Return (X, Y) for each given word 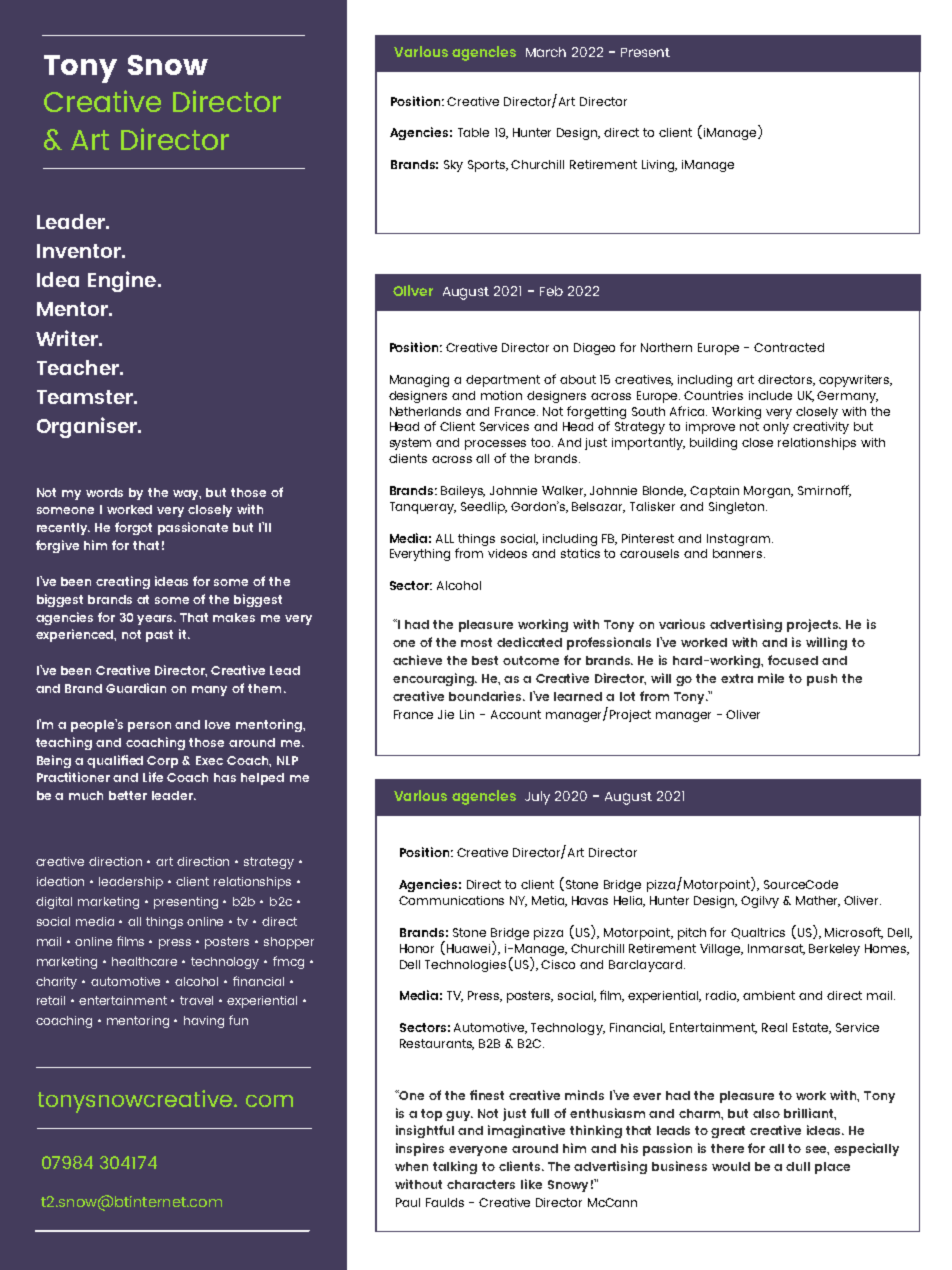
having (204, 1022)
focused (793, 660)
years (156, 620)
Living (659, 166)
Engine (122, 281)
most (476, 642)
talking (455, 1167)
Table (473, 132)
